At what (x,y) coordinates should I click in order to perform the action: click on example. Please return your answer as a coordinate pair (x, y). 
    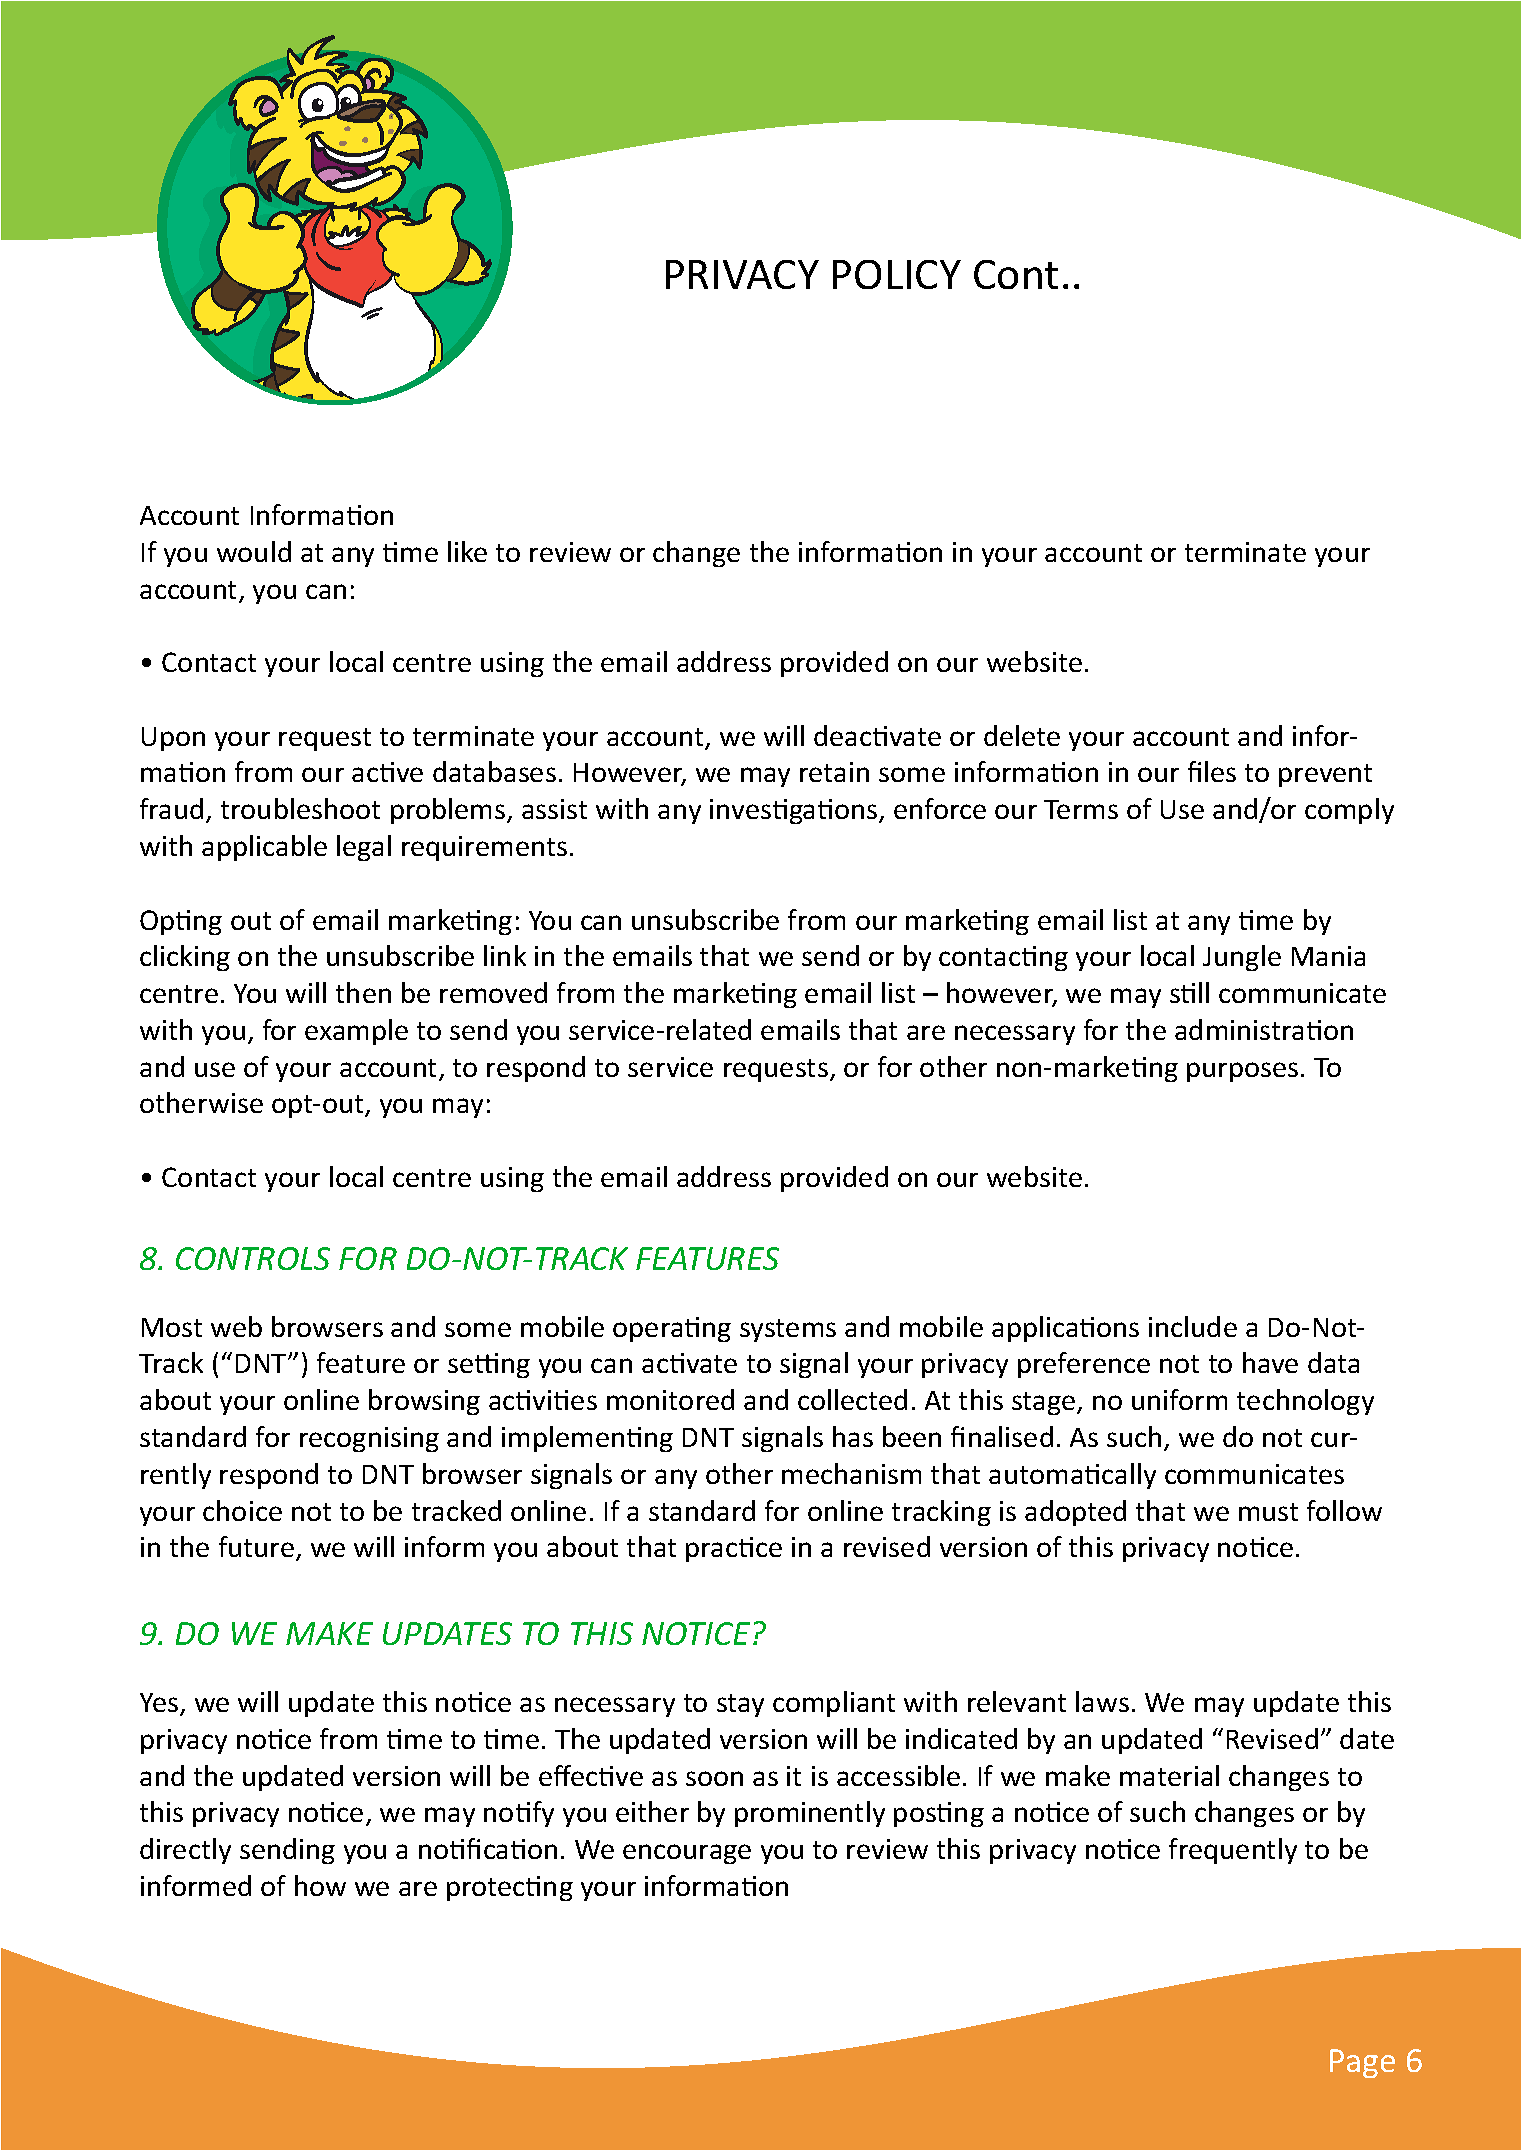
    Looking at the image, I should click on (356, 1032).
